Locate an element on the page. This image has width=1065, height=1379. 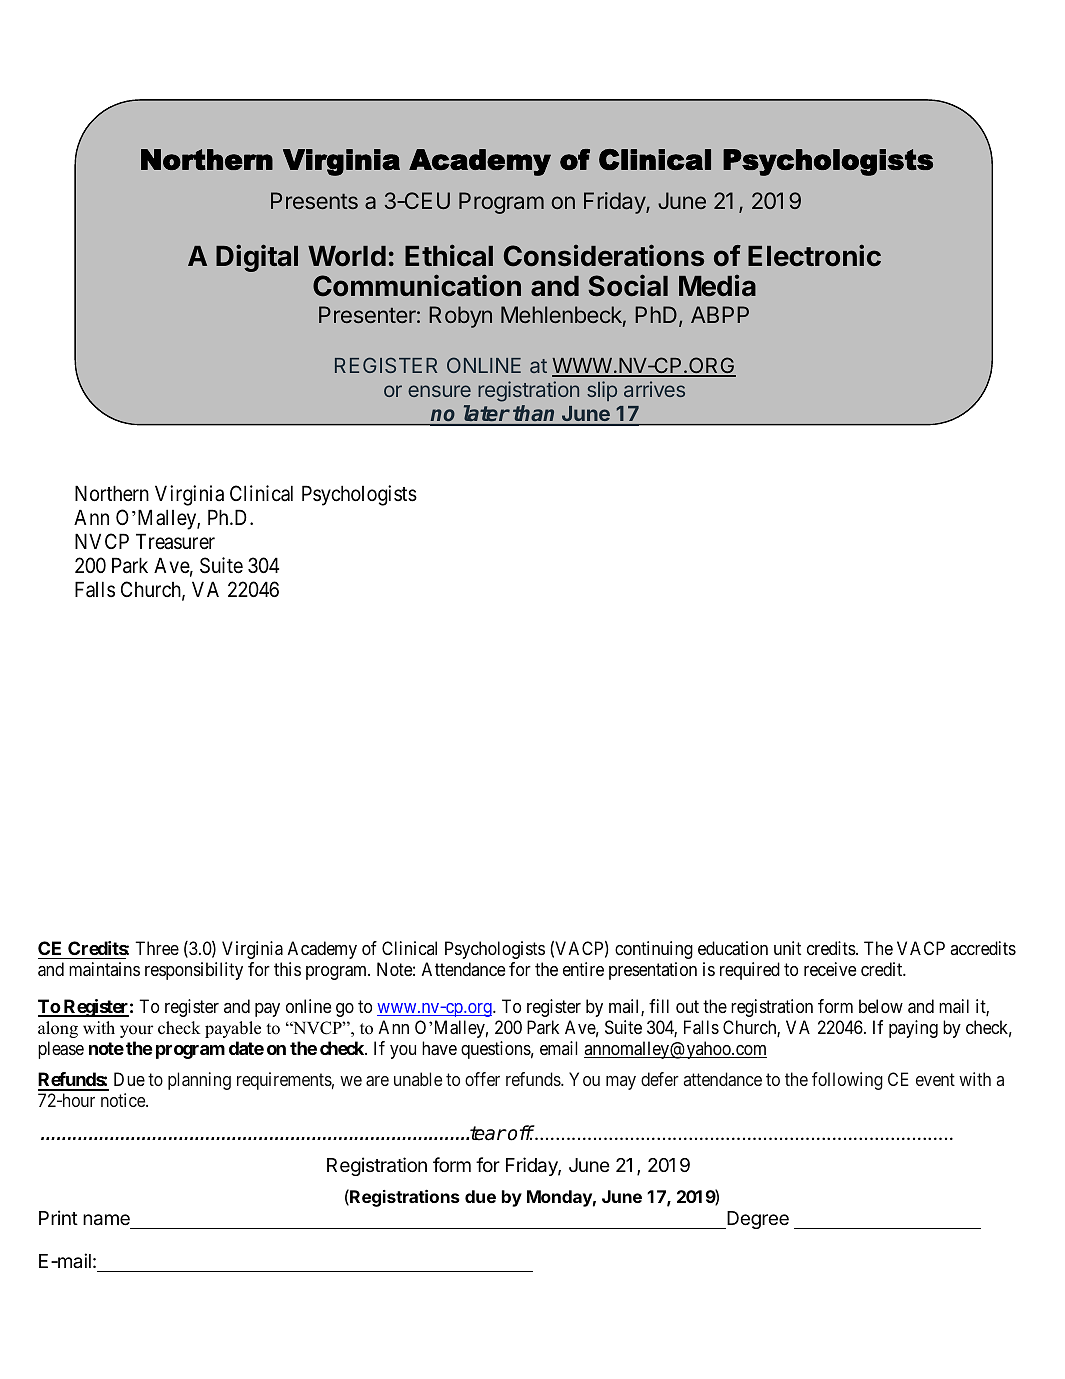
ensure is located at coordinates (439, 391).
